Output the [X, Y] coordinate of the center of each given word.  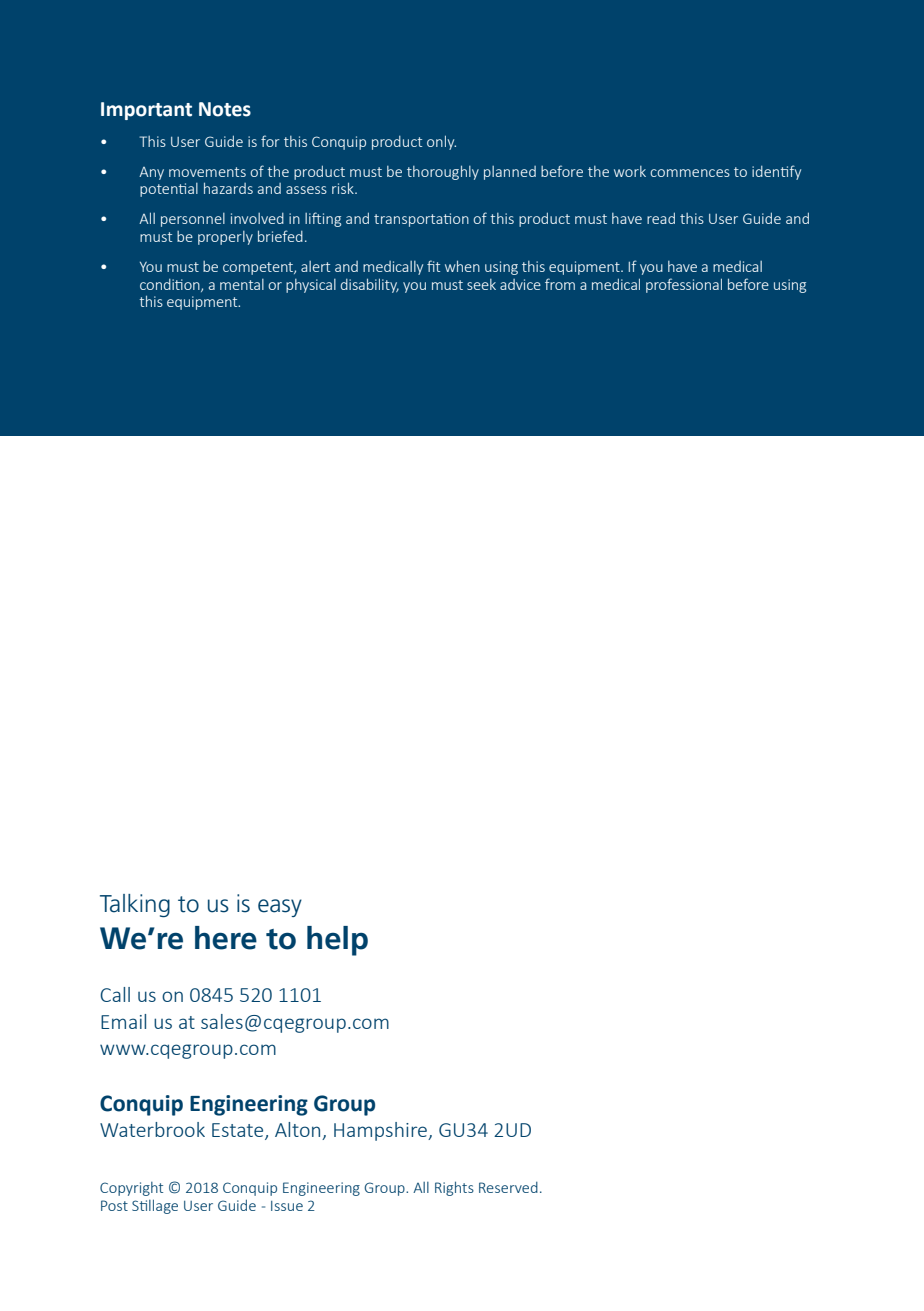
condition [171, 285]
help [337, 941]
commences [690, 173]
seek [481, 284]
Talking [135, 905]
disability [370, 285]
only [441, 142]
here [226, 938]
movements [207, 172]
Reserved [508, 1187]
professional [684, 285]
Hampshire [381, 1131]
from [560, 284]
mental [242, 284]
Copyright [131, 1189]
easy [280, 908]
